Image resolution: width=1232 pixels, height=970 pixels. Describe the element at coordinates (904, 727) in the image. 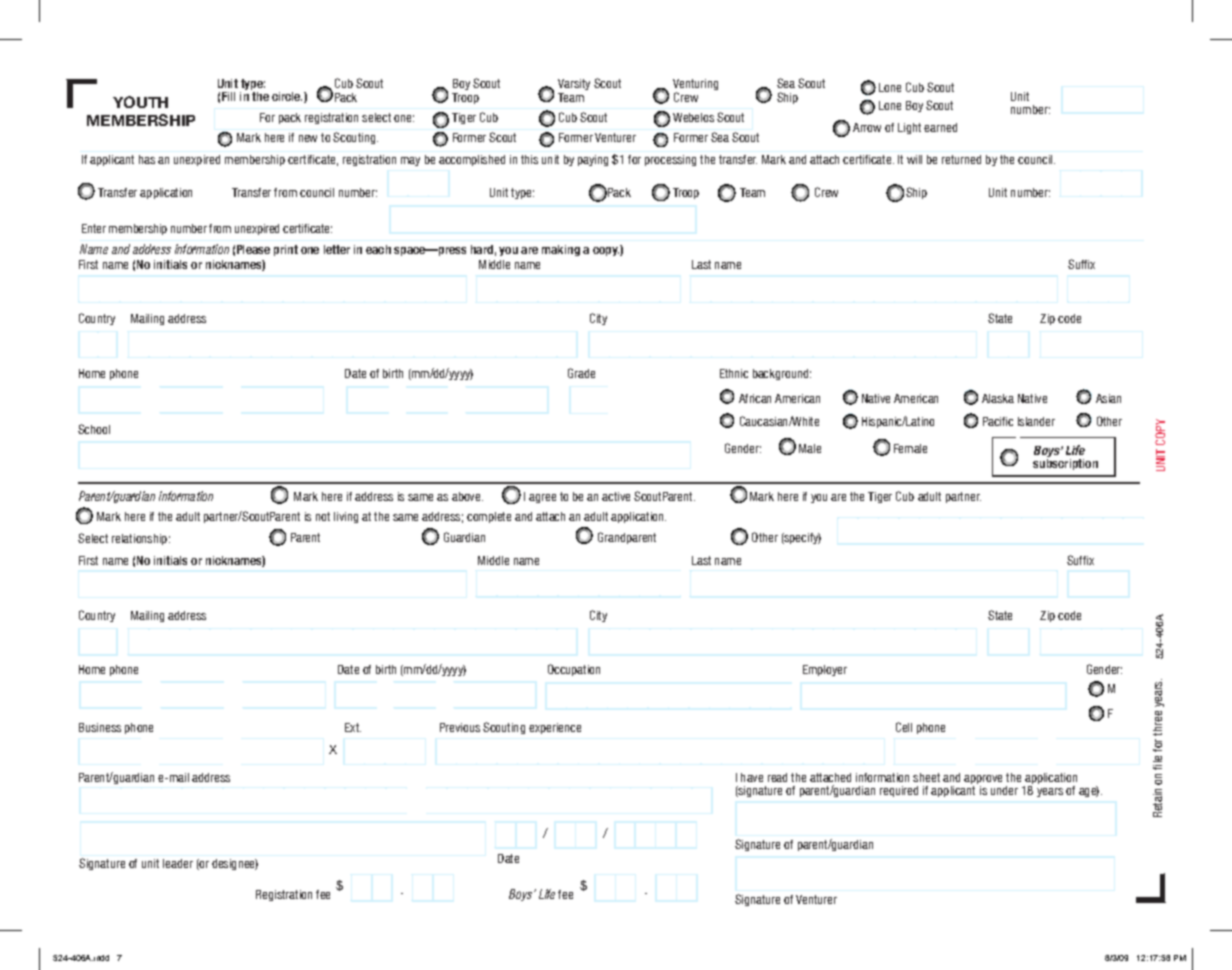

I see `Cell` at that location.
